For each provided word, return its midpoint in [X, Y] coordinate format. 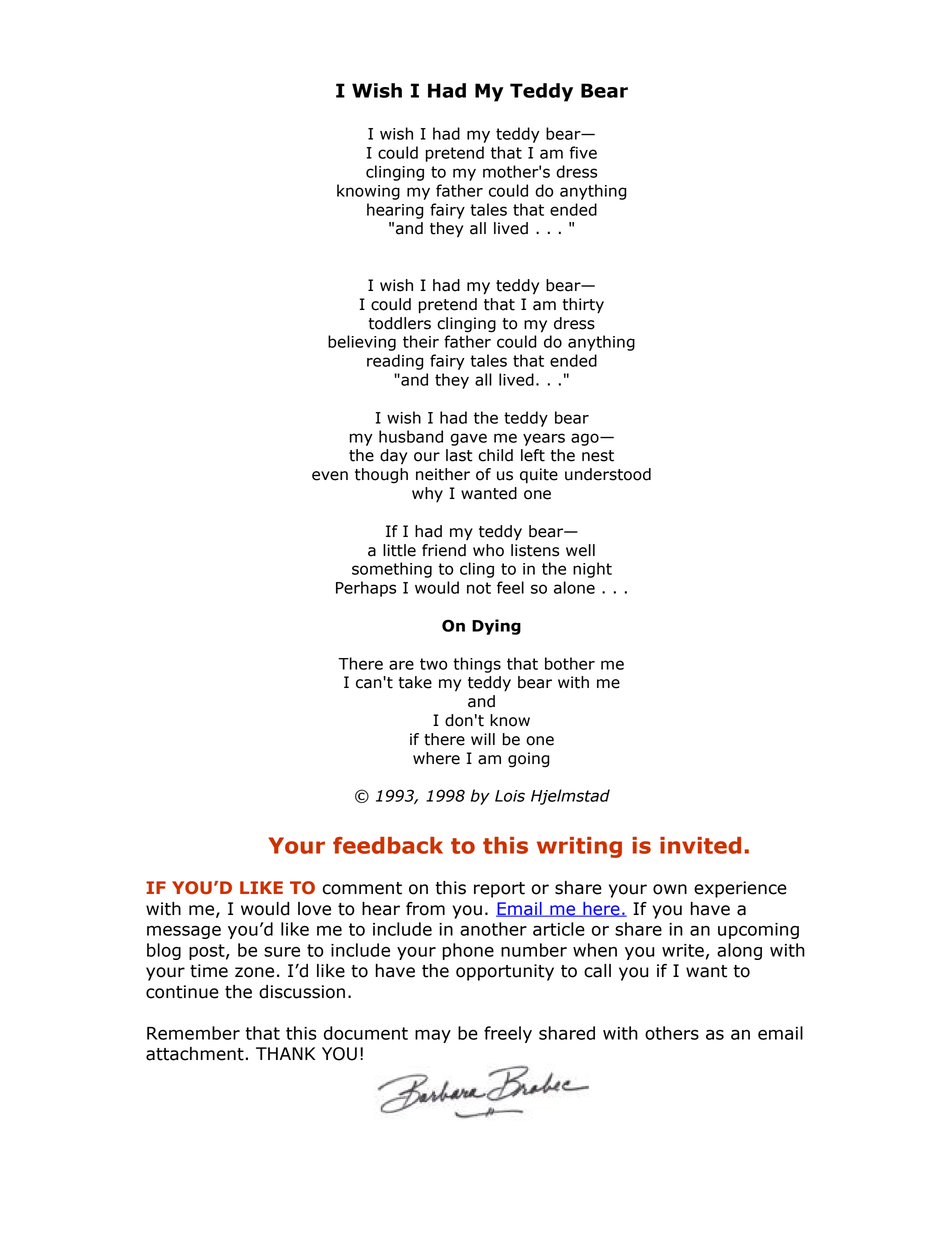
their [421, 341]
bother [570, 663]
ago [586, 439]
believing [362, 343]
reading [395, 362]
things [477, 665]
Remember [193, 1033]
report [499, 890]
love [314, 909]
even [330, 476]
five [583, 152]
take [415, 682]
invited [700, 845]
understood [608, 474]
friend [444, 550]
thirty [583, 306]
